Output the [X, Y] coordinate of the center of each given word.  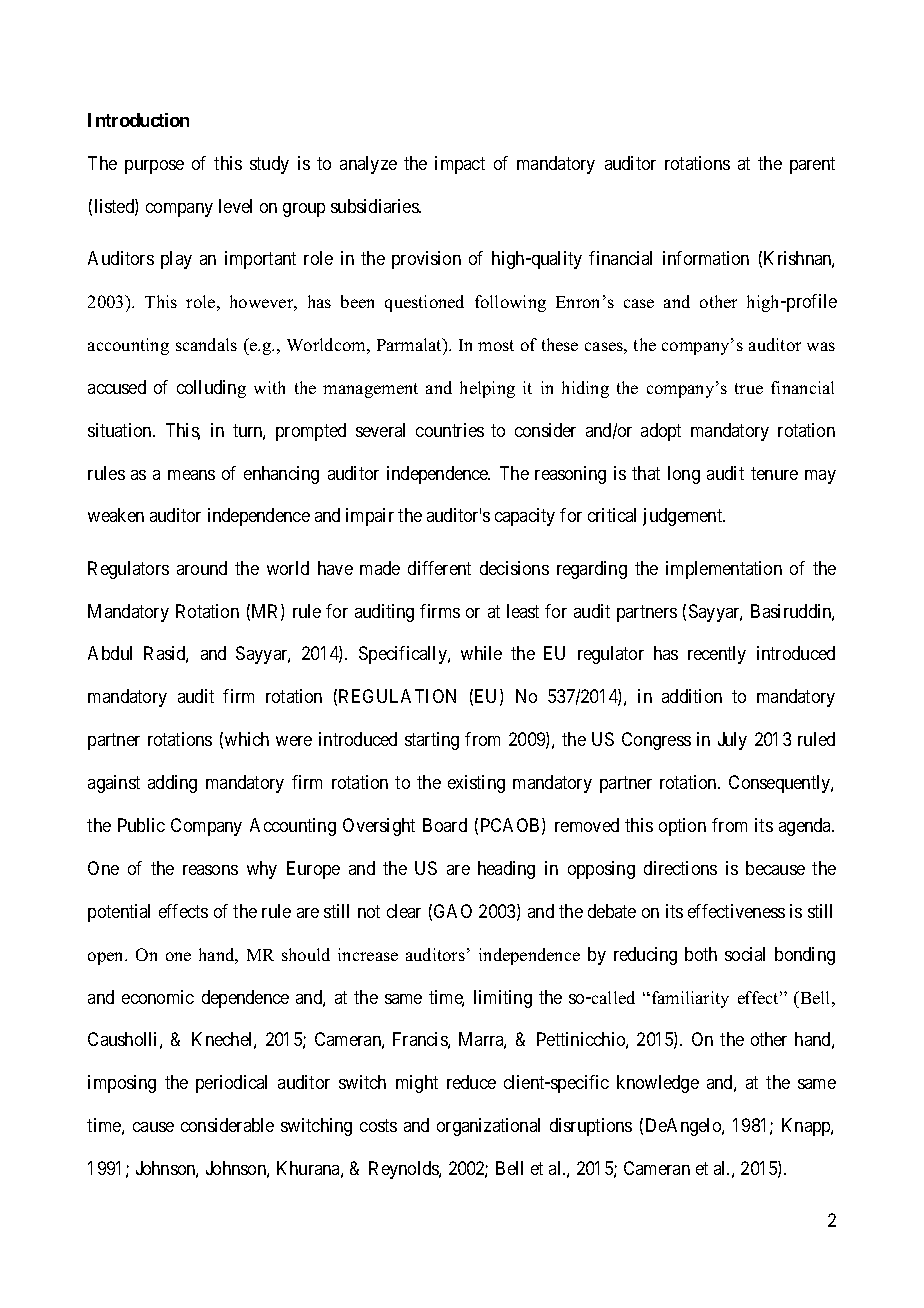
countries [450, 430]
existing [476, 784]
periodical [231, 1084]
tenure [774, 473]
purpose [154, 167]
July [732, 741]
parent [812, 165]
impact [460, 165]
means [191, 475]
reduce [471, 1082]
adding [172, 784]
